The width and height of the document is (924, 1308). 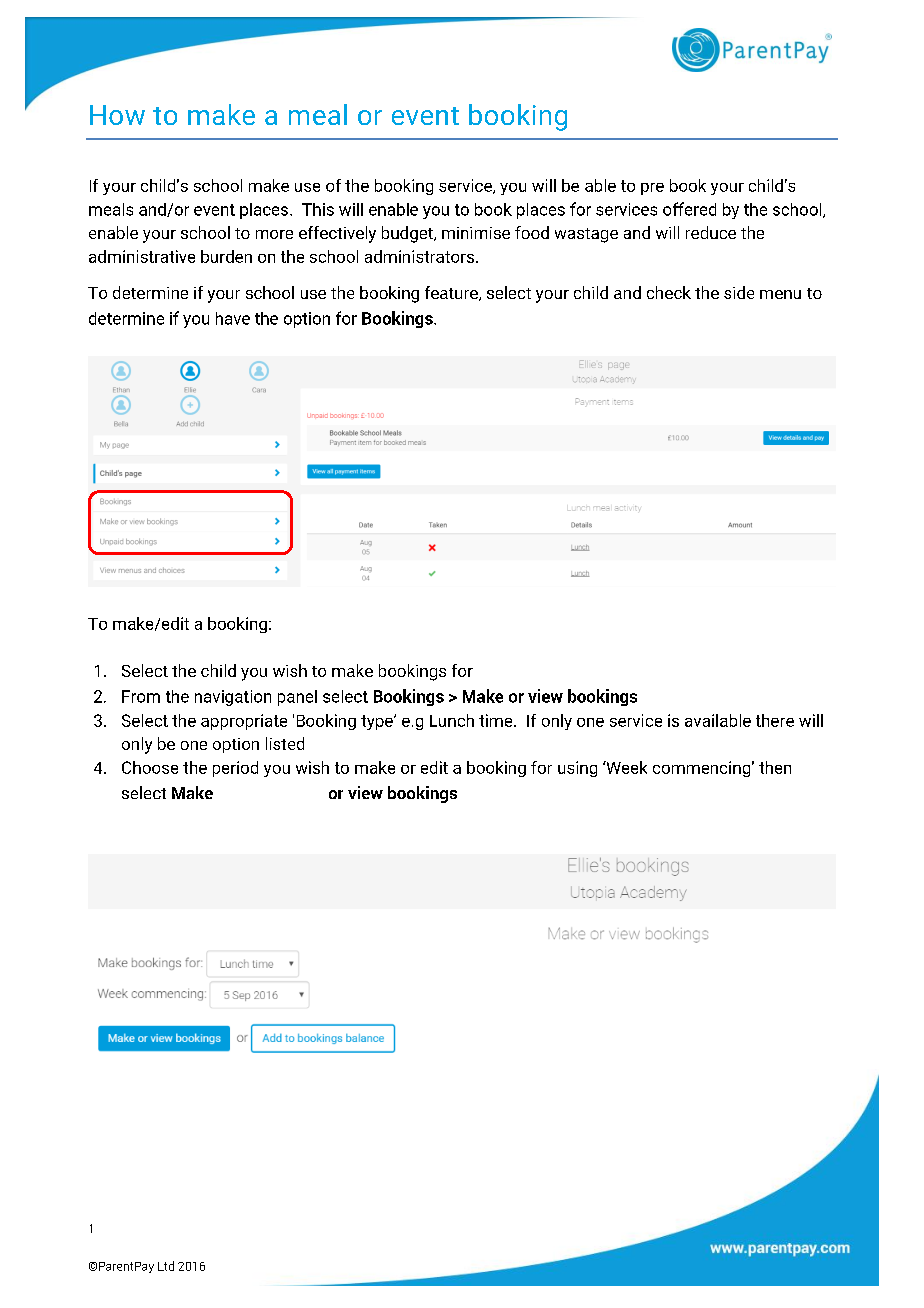 What do you see at coordinates (117, 115) in the document?
I see `How` at bounding box center [117, 115].
